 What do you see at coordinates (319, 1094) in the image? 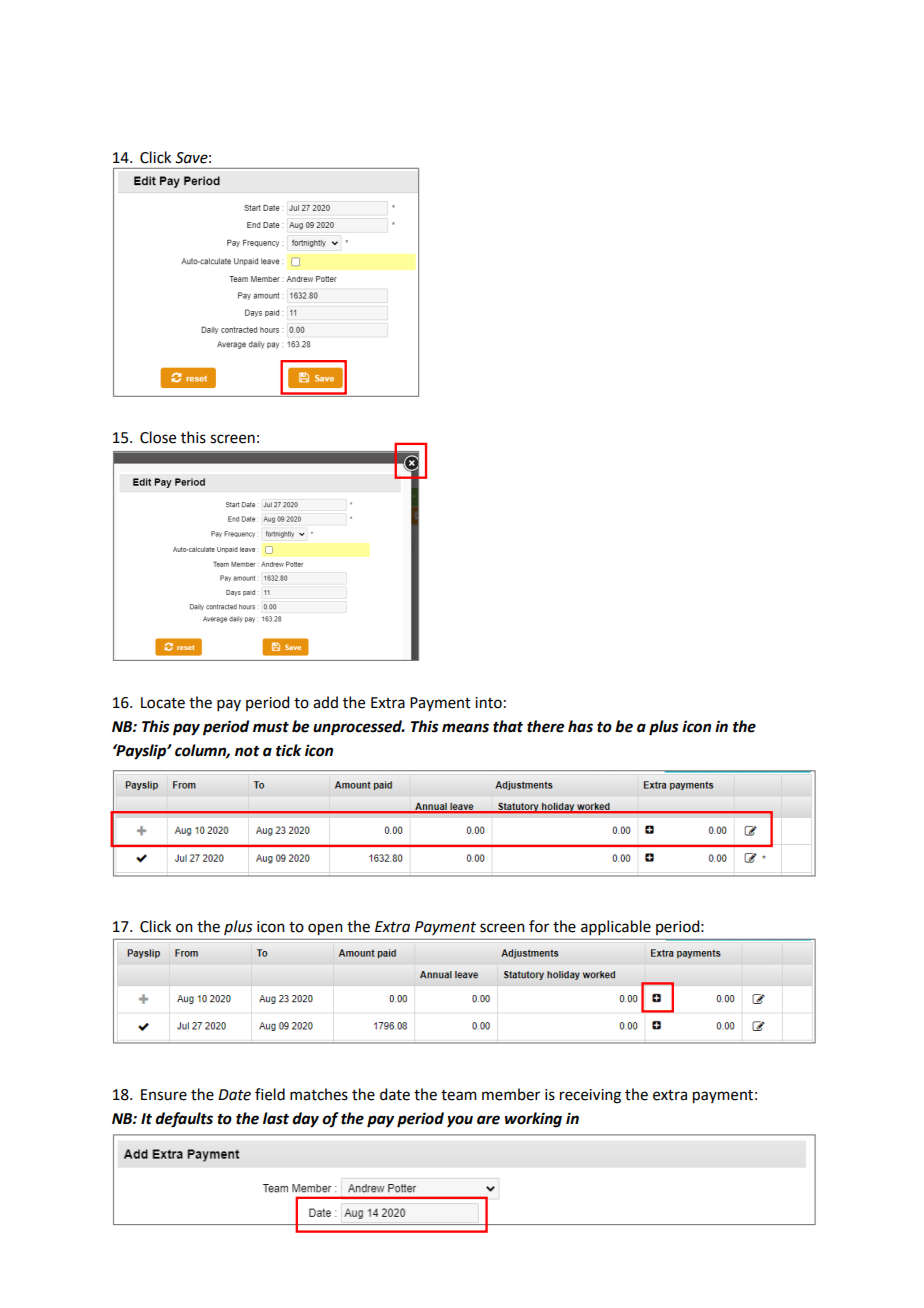
I see `matches` at bounding box center [319, 1094].
